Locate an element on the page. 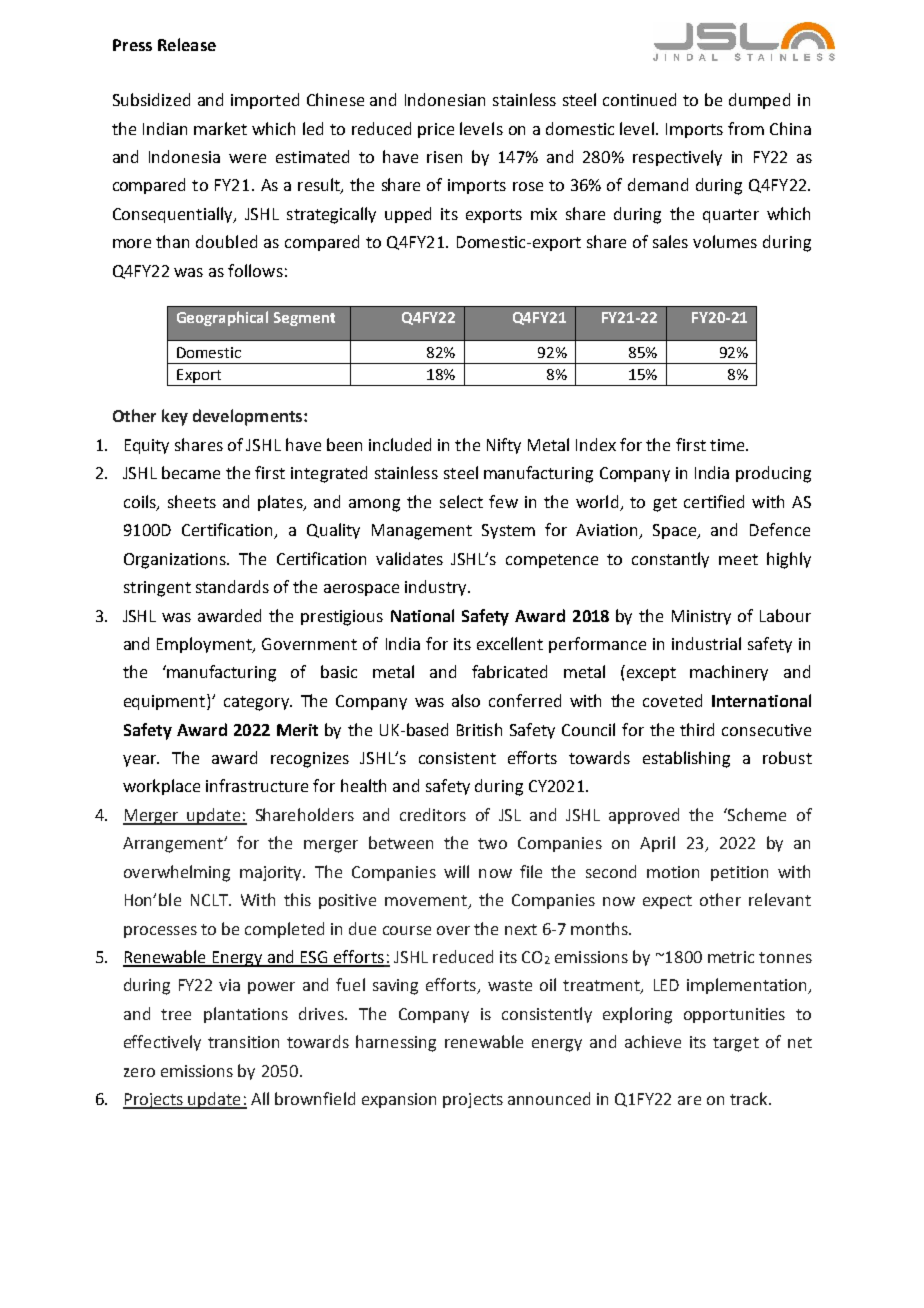 The height and width of the document is (1308, 924). standards is located at coordinates (232, 586).
